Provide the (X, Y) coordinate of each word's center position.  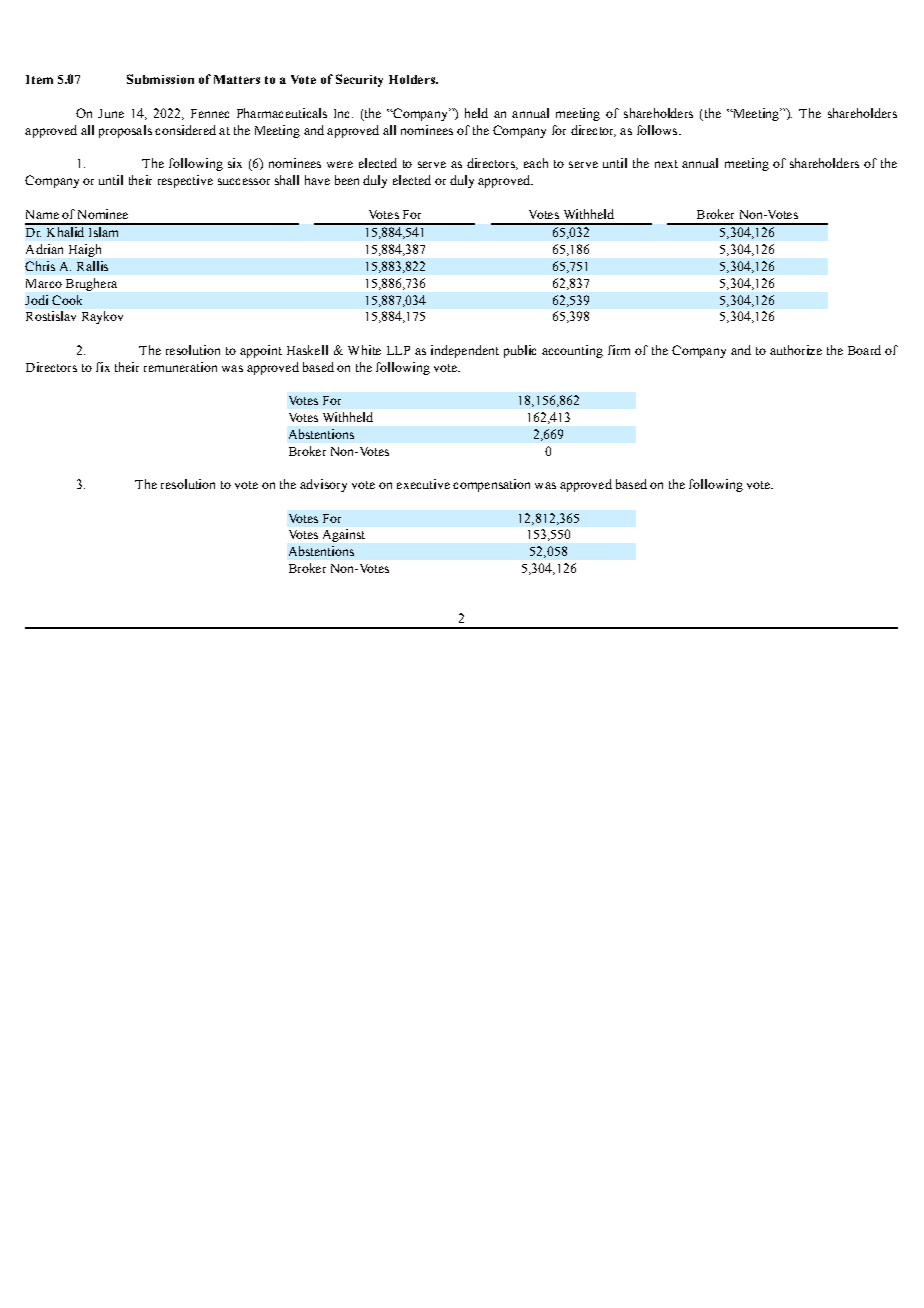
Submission (160, 79)
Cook (67, 300)
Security (359, 80)
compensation (491, 485)
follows (658, 130)
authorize (796, 350)
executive (423, 484)
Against (344, 535)
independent (465, 351)
